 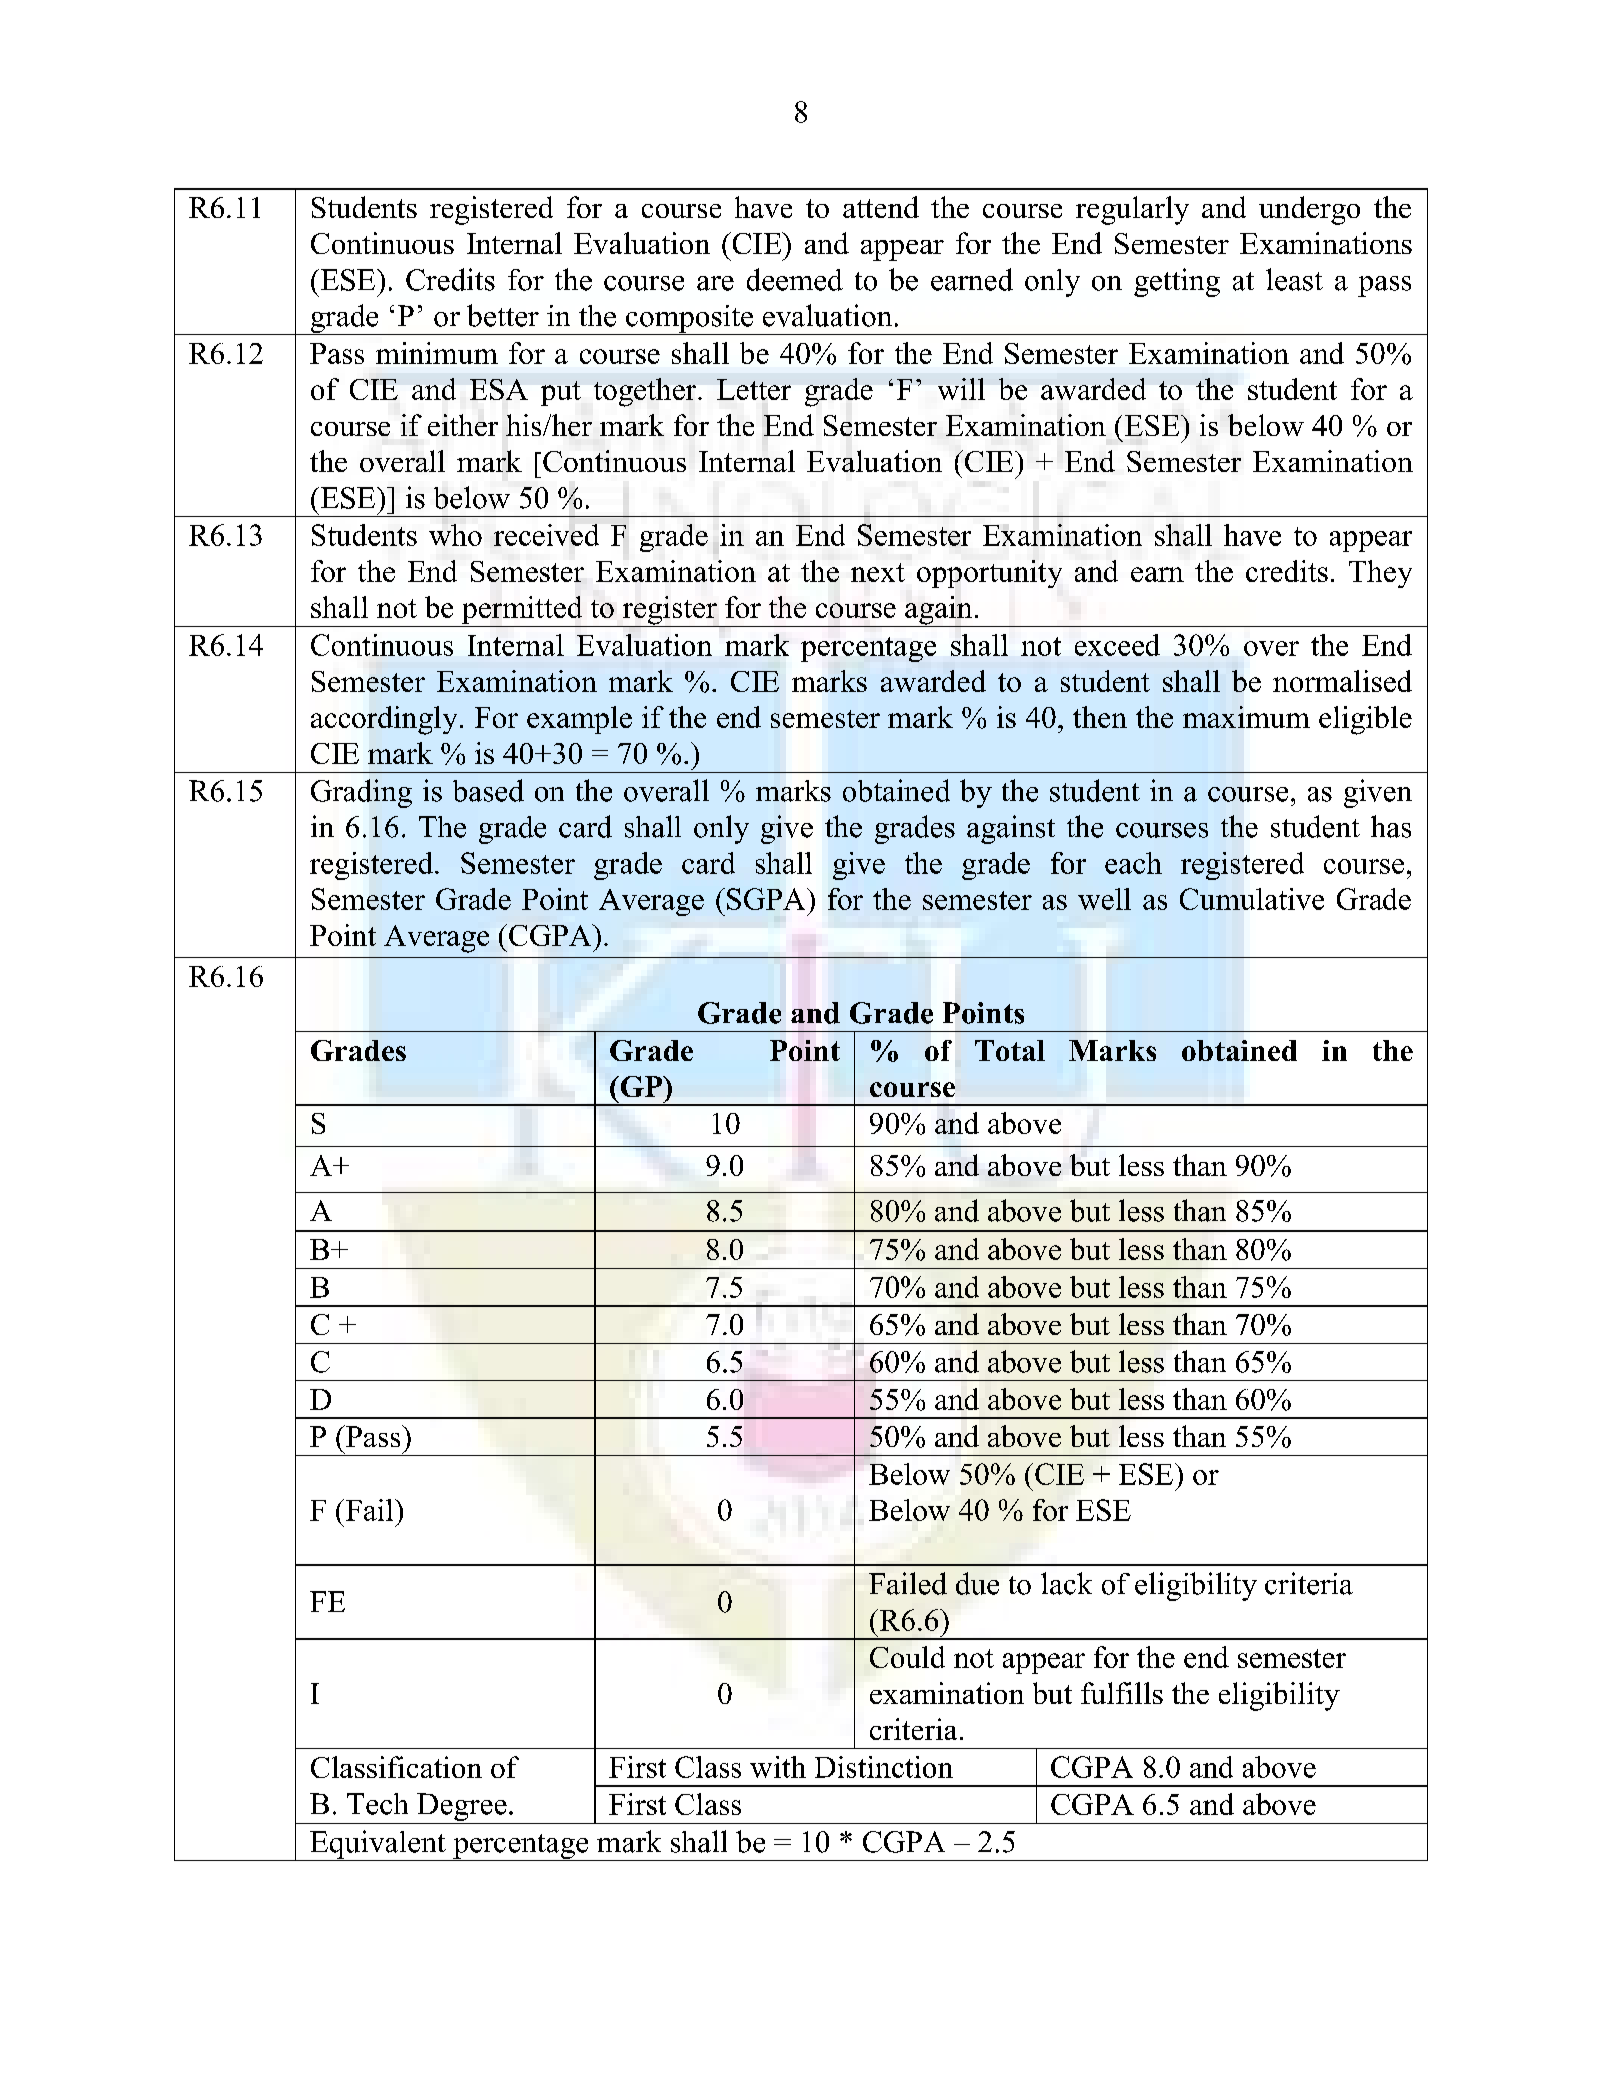 I want to click on Total, so click(x=1010, y=1050).
